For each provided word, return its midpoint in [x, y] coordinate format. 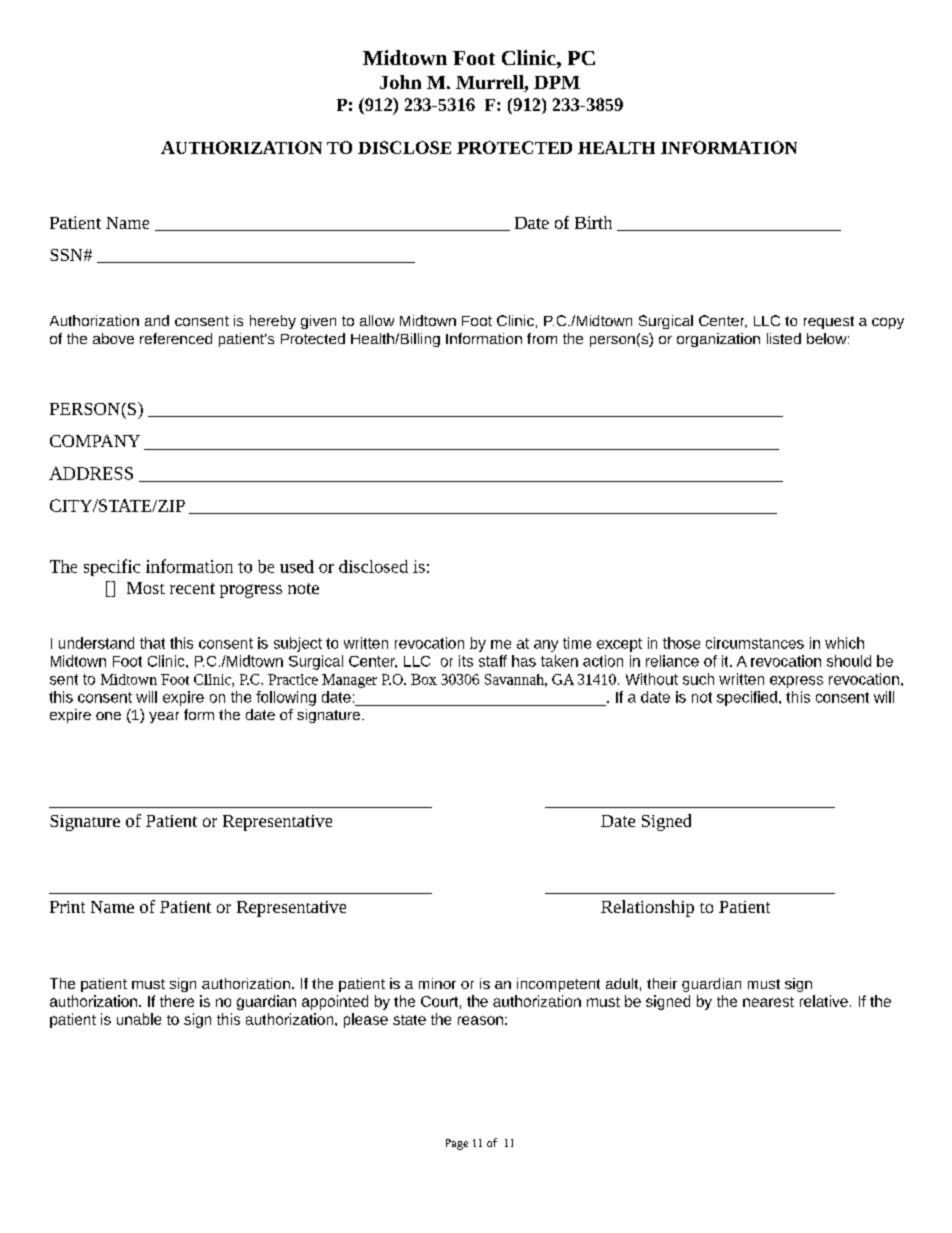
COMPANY [95, 441]
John [400, 82]
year [164, 717]
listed [784, 338]
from [542, 338]
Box [424, 679]
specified [747, 698]
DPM [557, 82]
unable [139, 1019]
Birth [593, 222]
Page [457, 1144]
